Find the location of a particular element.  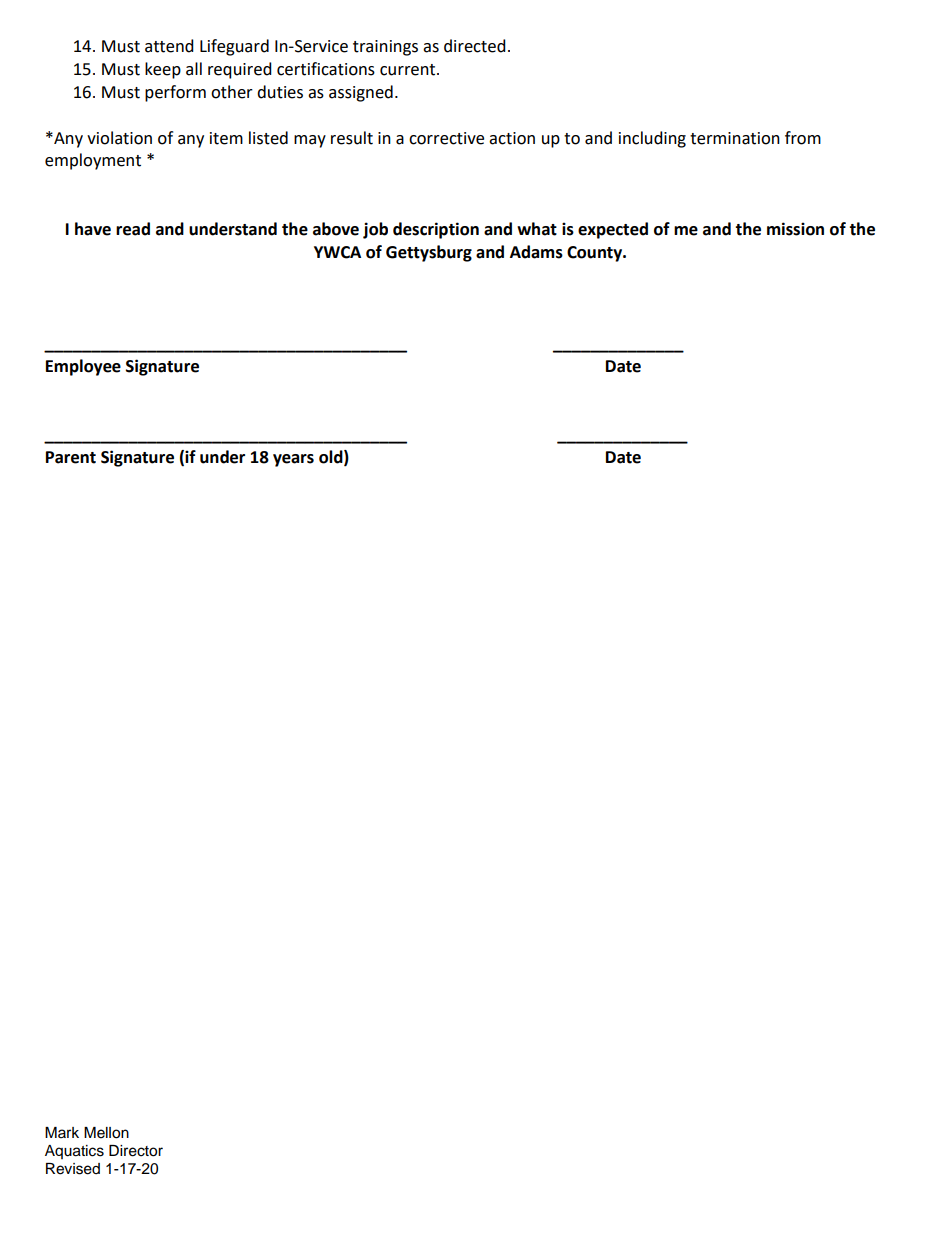

keep is located at coordinates (163, 70).
